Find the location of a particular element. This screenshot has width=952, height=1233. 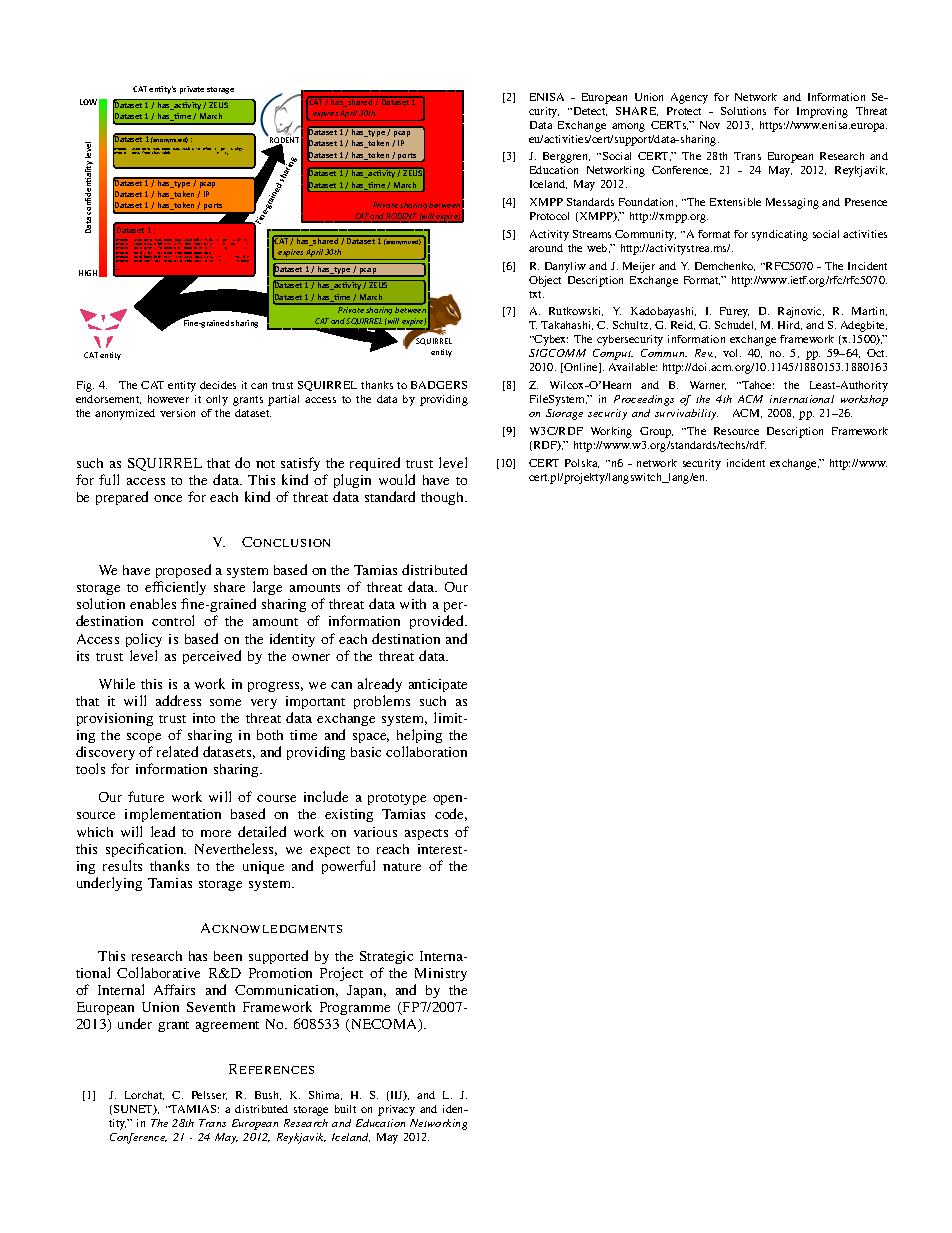

privacy is located at coordinates (396, 1110).
